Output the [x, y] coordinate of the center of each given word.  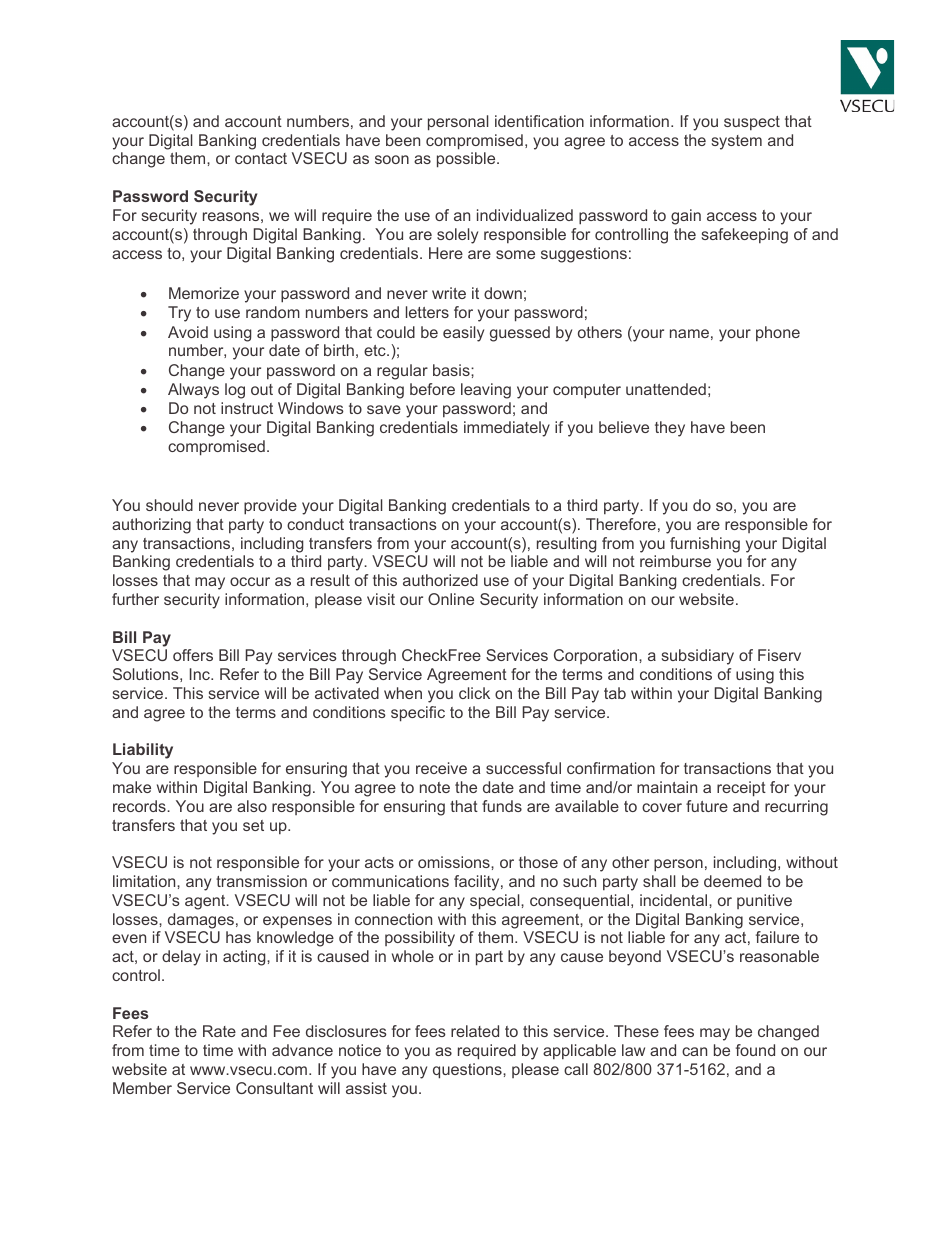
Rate [219, 1031]
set [253, 825]
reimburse [675, 561]
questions [468, 1071]
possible [467, 160]
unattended [666, 389]
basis [452, 370]
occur [250, 581]
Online [451, 599]
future [707, 806]
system [737, 142]
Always [193, 391]
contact [261, 158]
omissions [455, 862]
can [694, 1051]
